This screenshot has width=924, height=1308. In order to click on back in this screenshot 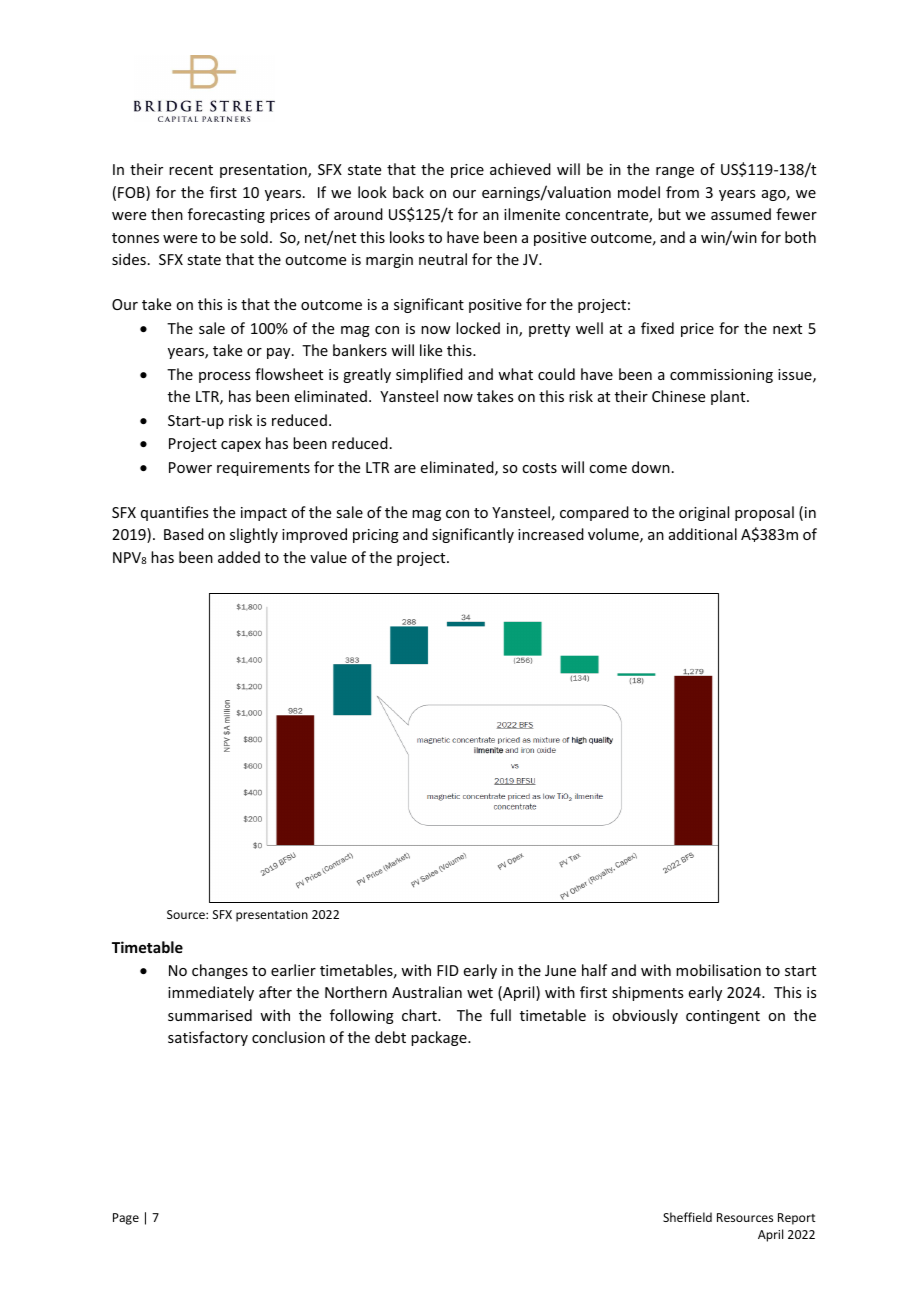, I will do `click(408, 192)`.
